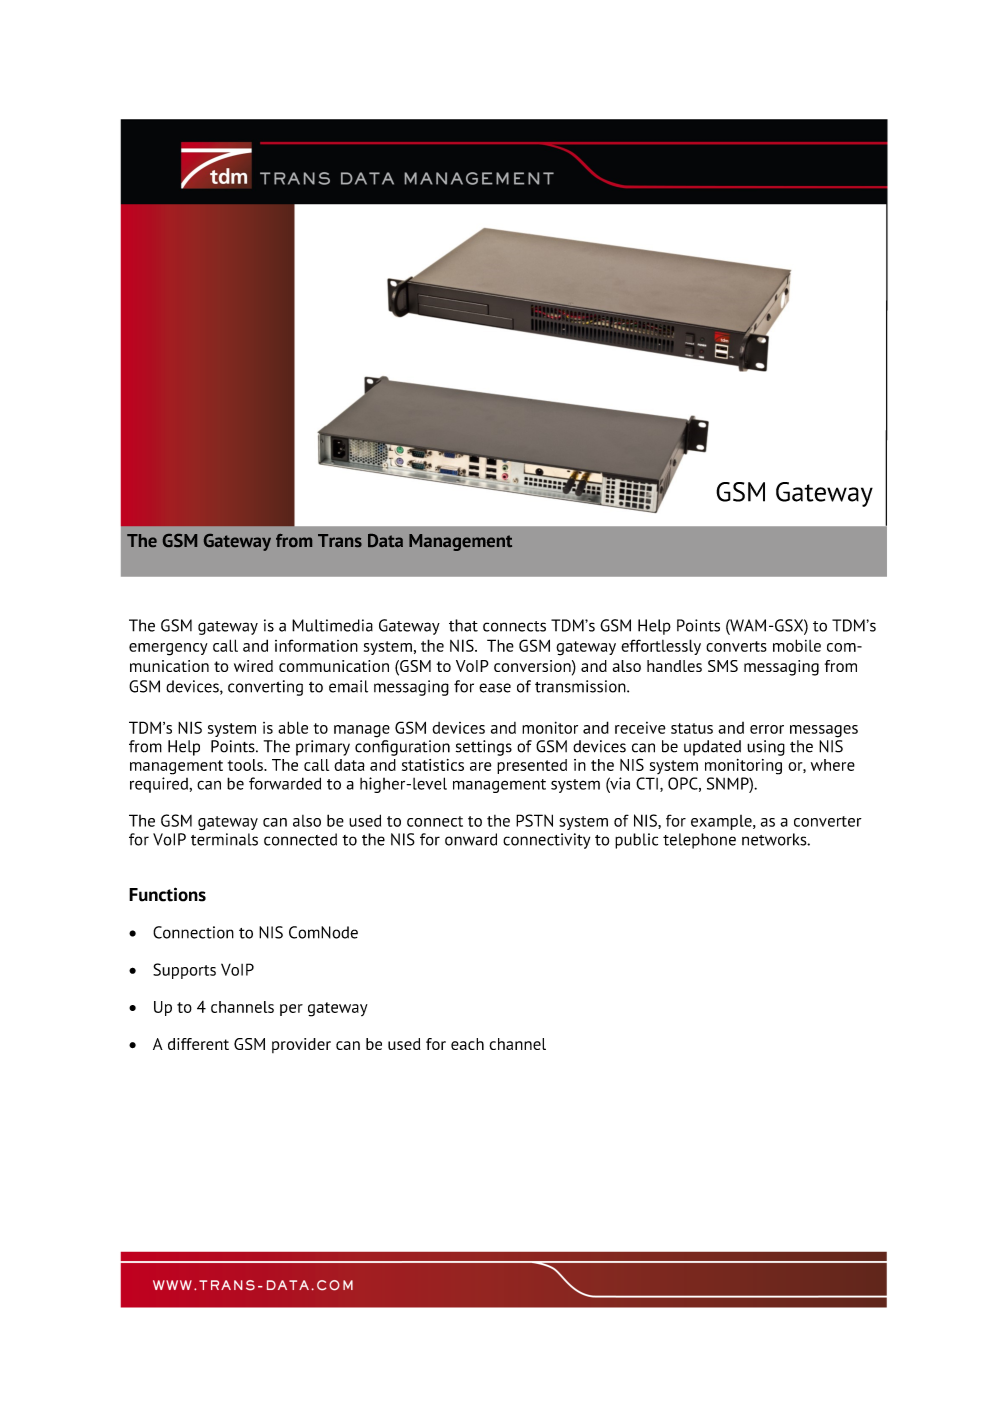  What do you see at coordinates (168, 649) in the screenshot?
I see `emergency` at bounding box center [168, 649].
